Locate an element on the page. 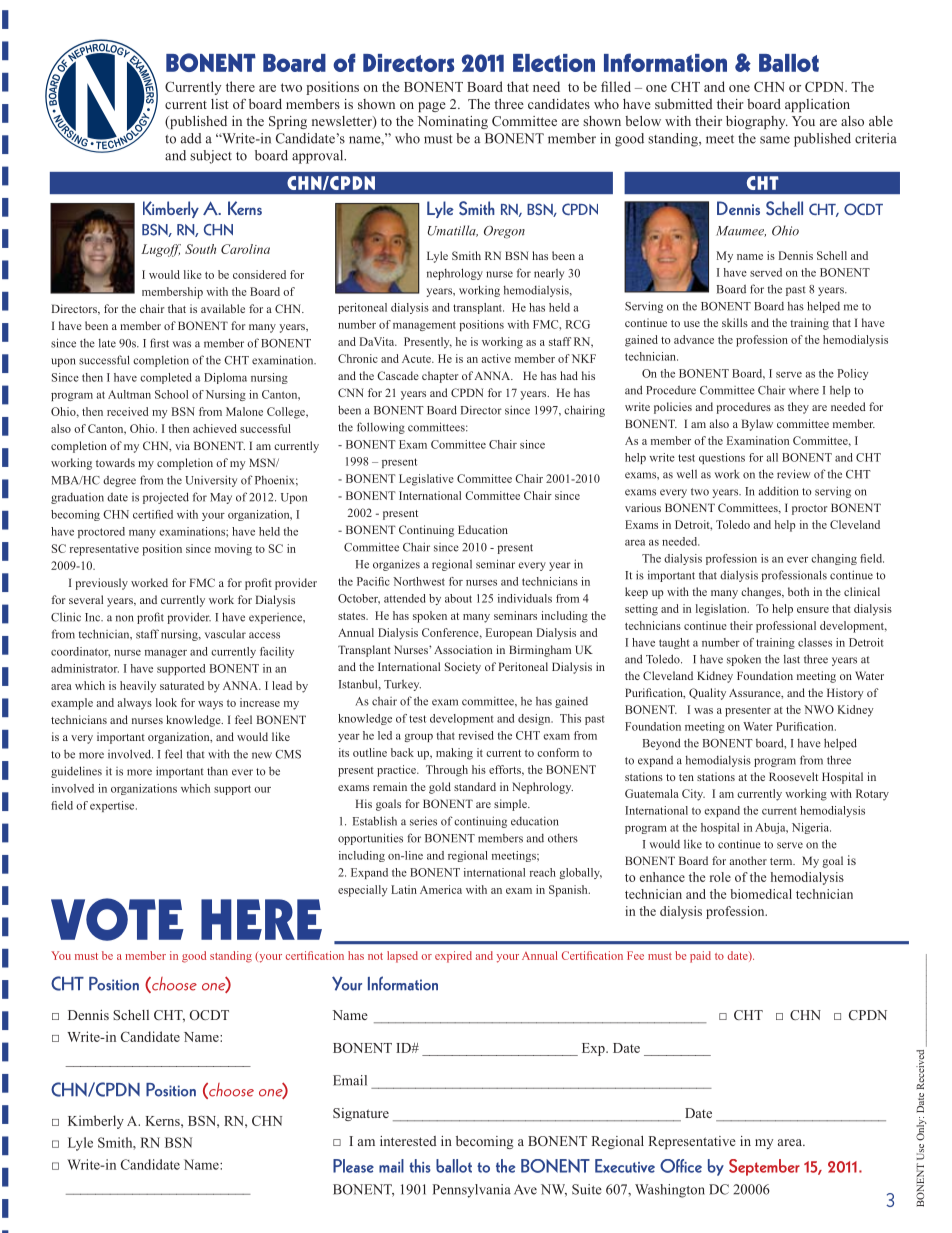 The width and height of the document is (952, 1233). European is located at coordinates (509, 634).
